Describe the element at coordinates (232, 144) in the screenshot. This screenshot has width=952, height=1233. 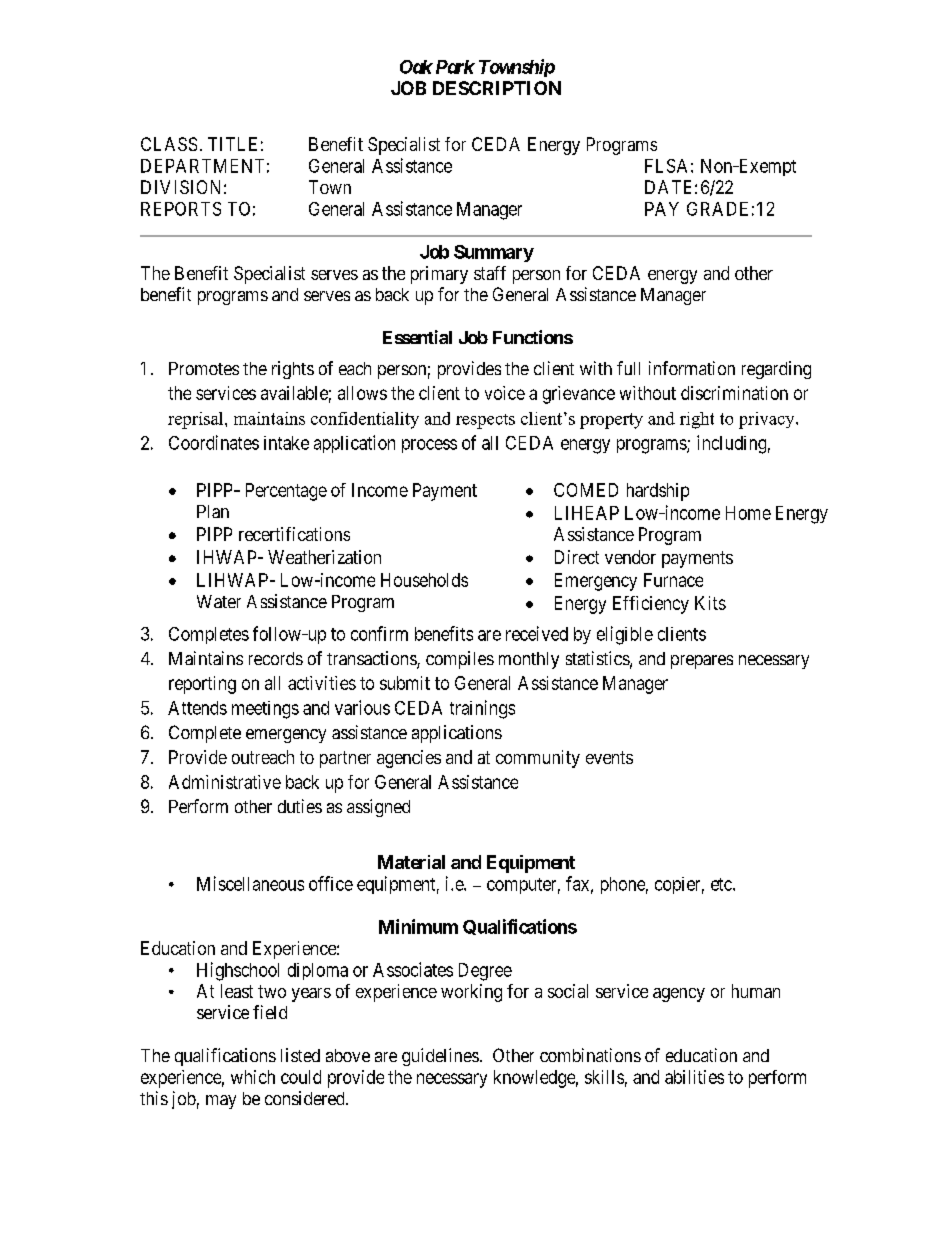
I see `TITLE` at that location.
